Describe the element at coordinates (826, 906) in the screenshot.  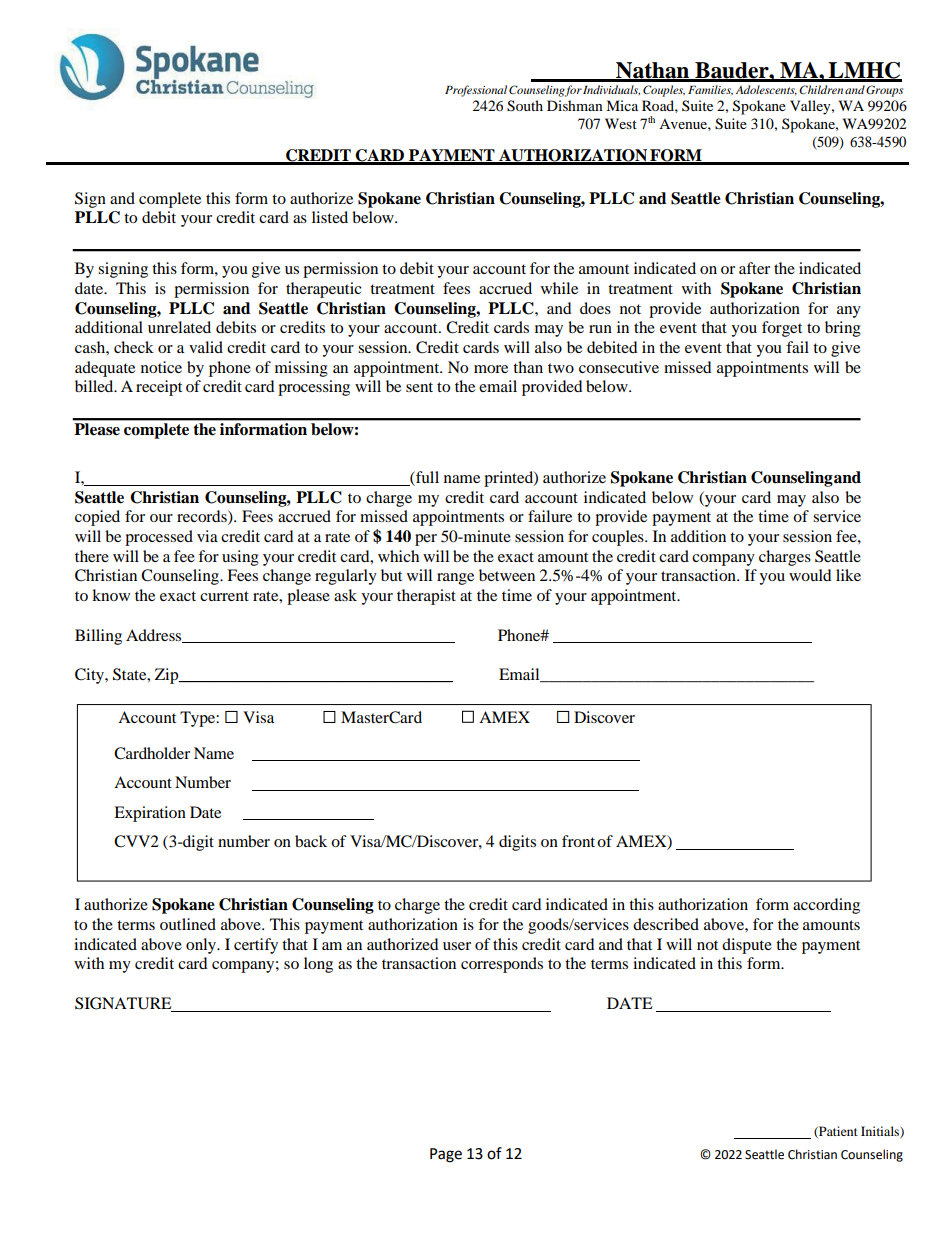
I see `according` at that location.
